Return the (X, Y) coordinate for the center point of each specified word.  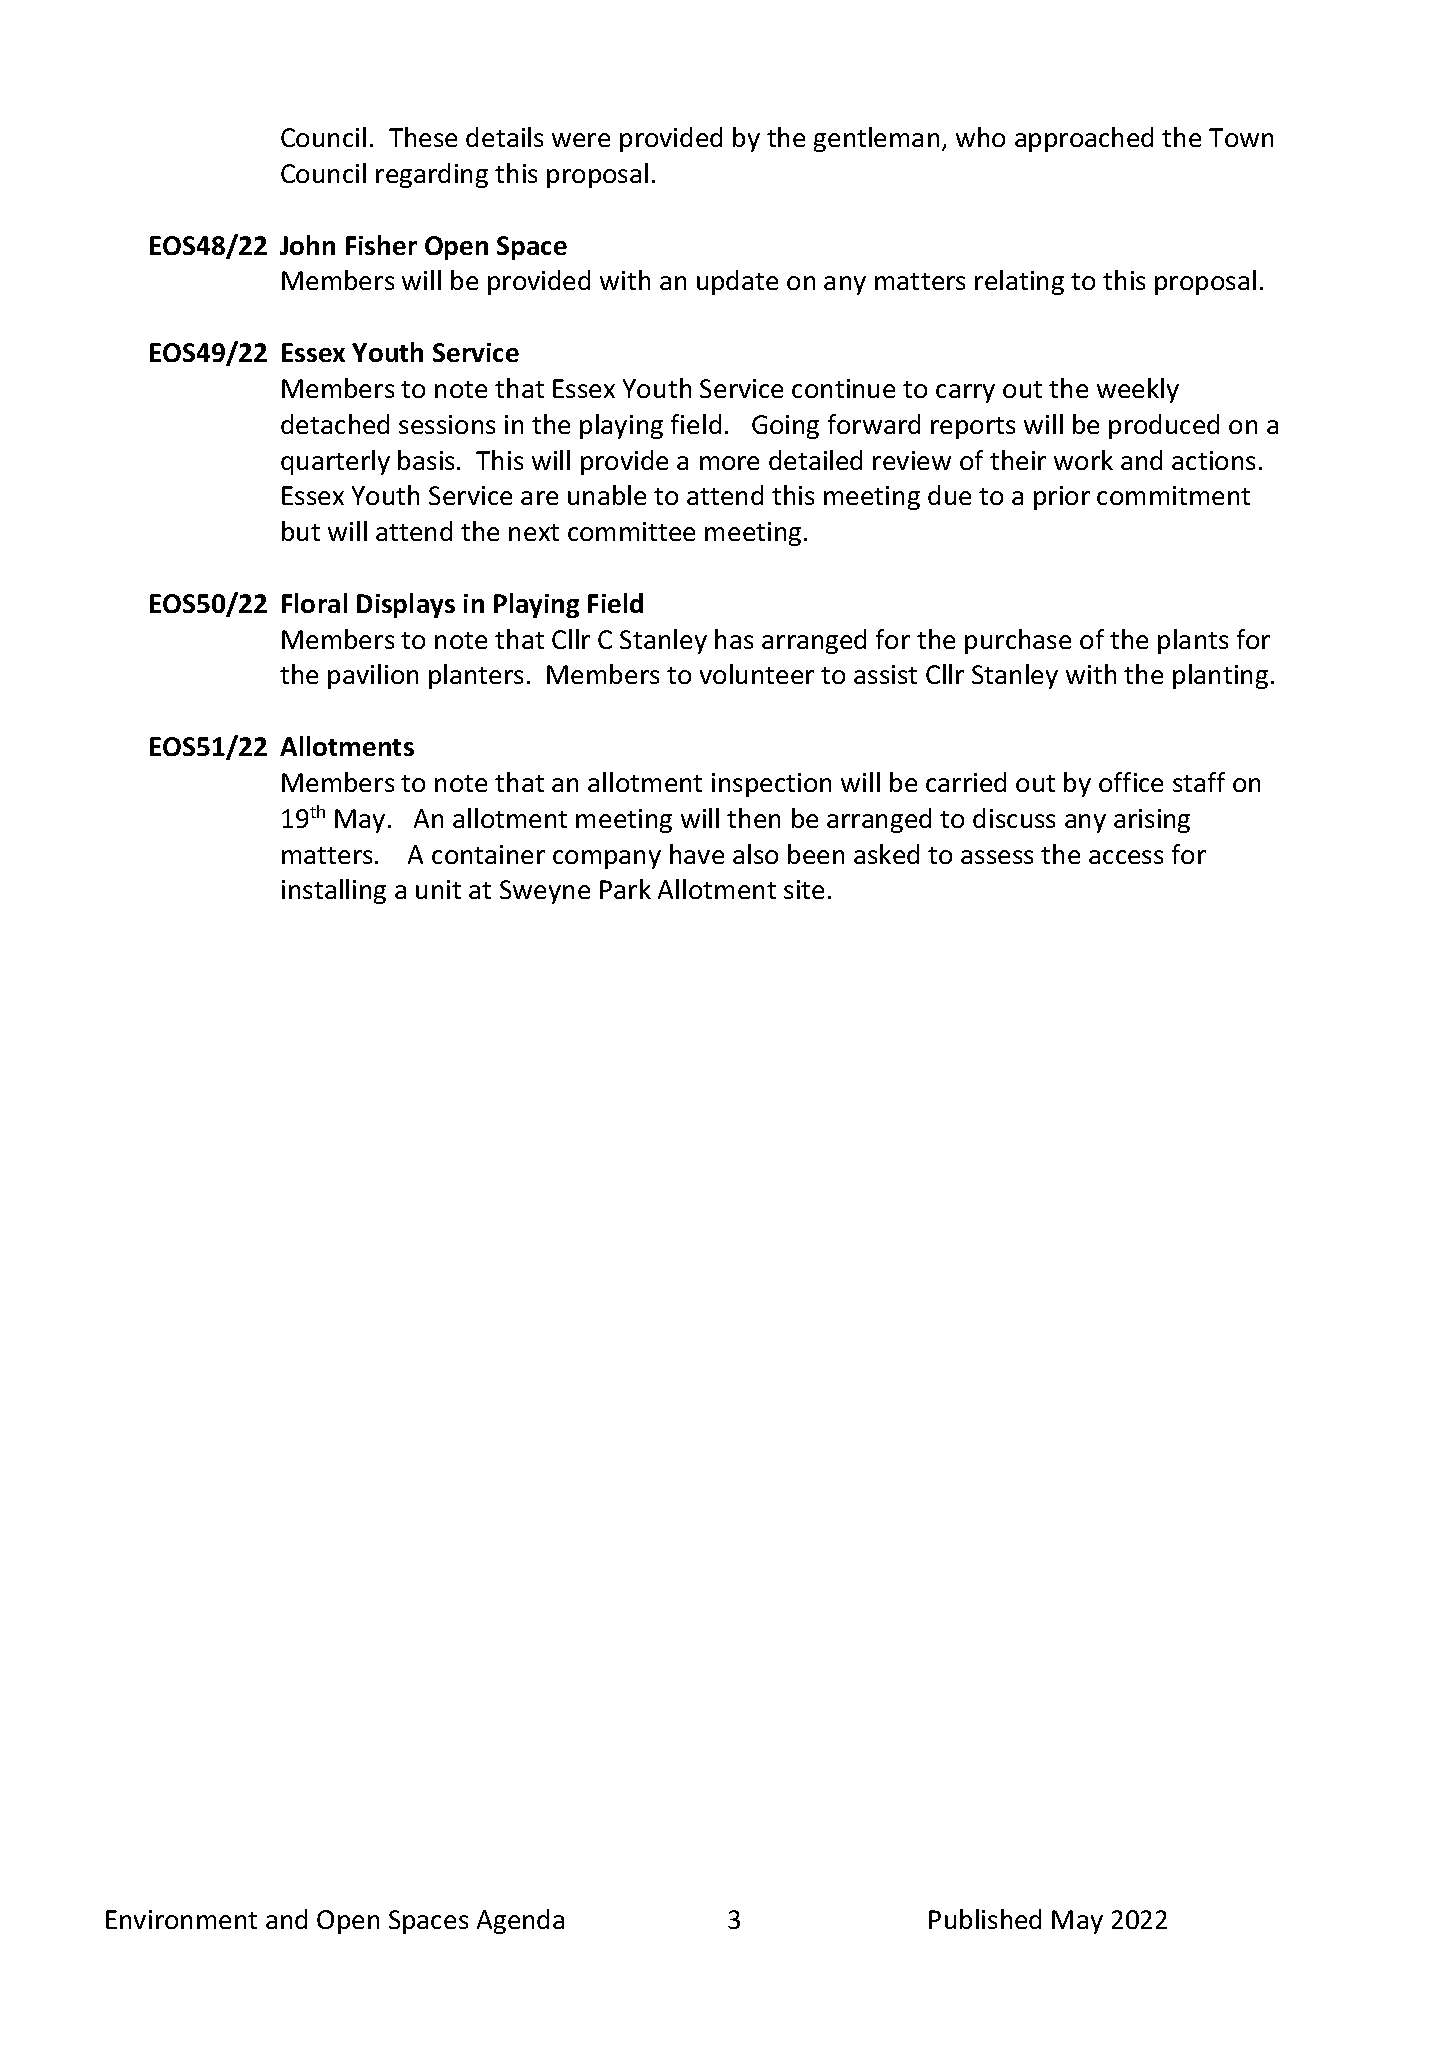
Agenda (520, 1921)
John (307, 245)
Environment (181, 1919)
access (1126, 857)
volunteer (757, 674)
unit (438, 889)
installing (334, 891)
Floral (314, 603)
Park (625, 889)
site (804, 889)
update (737, 282)
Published (985, 1919)
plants (1193, 641)
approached (1084, 139)
